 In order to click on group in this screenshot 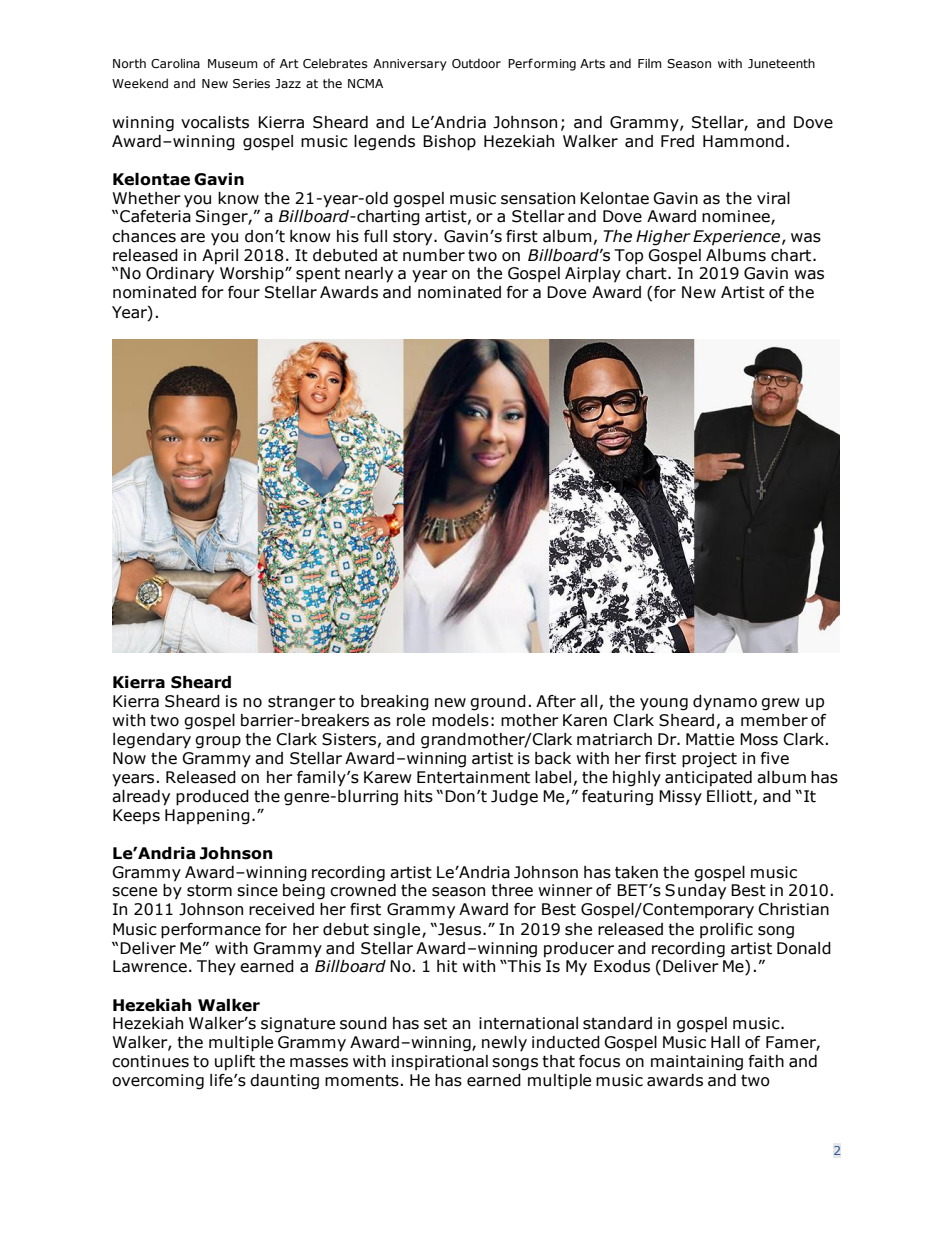, I will do `click(218, 742)`.
